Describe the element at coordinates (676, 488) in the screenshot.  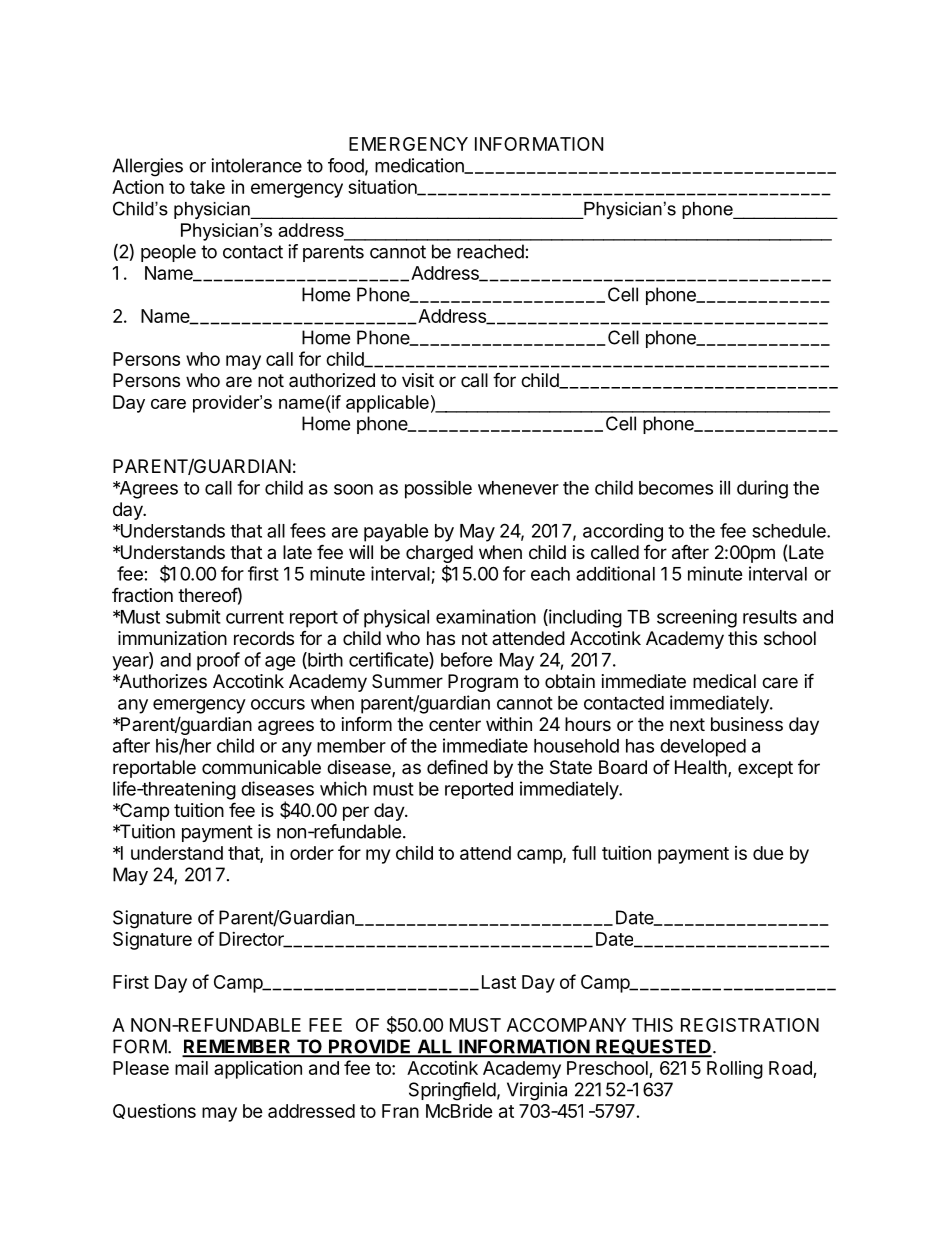
I see `becomes` at that location.
